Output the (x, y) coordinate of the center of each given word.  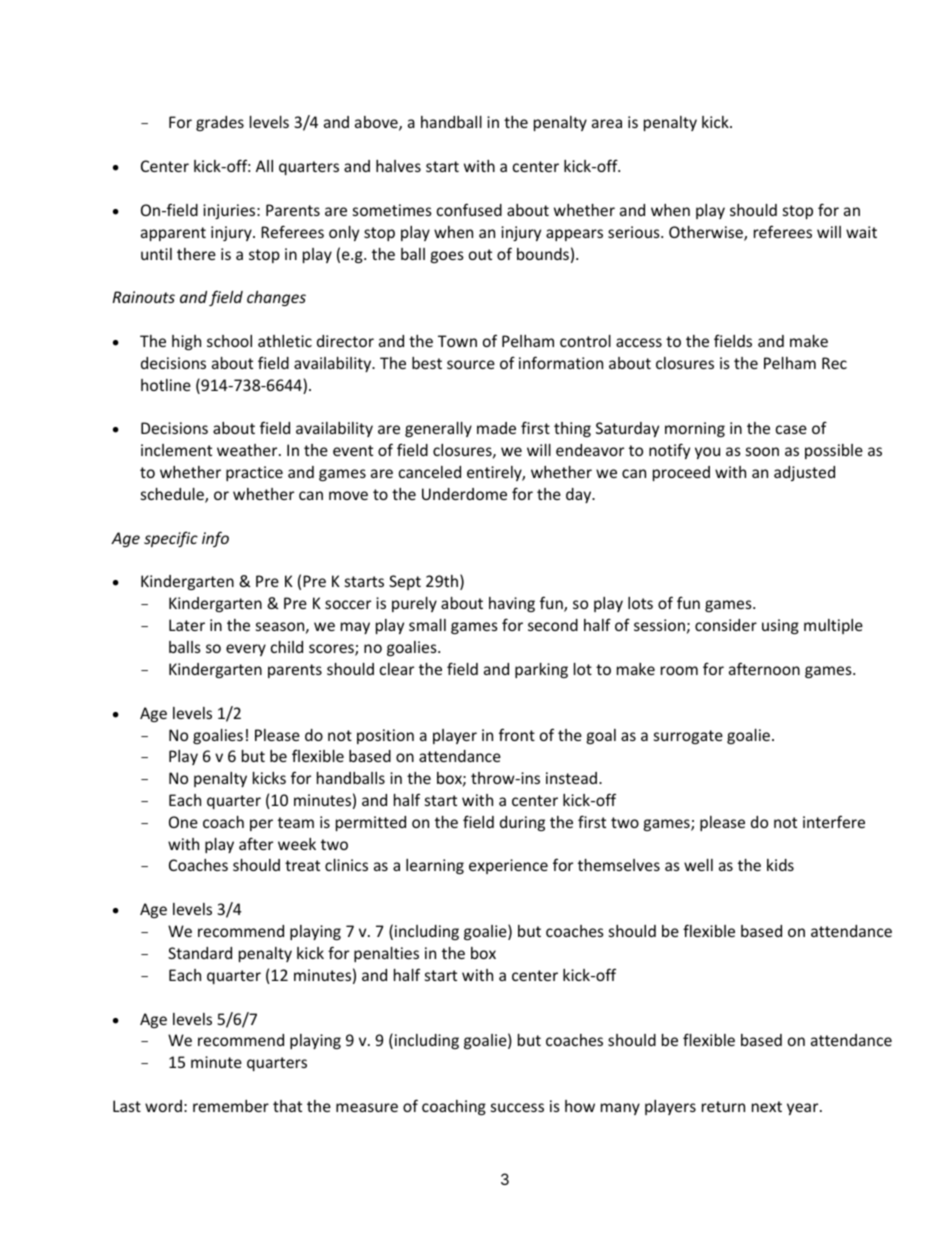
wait (861, 232)
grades (220, 123)
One (183, 822)
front (517, 734)
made (496, 428)
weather (248, 450)
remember (231, 1106)
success (517, 1107)
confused (469, 209)
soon (762, 451)
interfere (834, 821)
